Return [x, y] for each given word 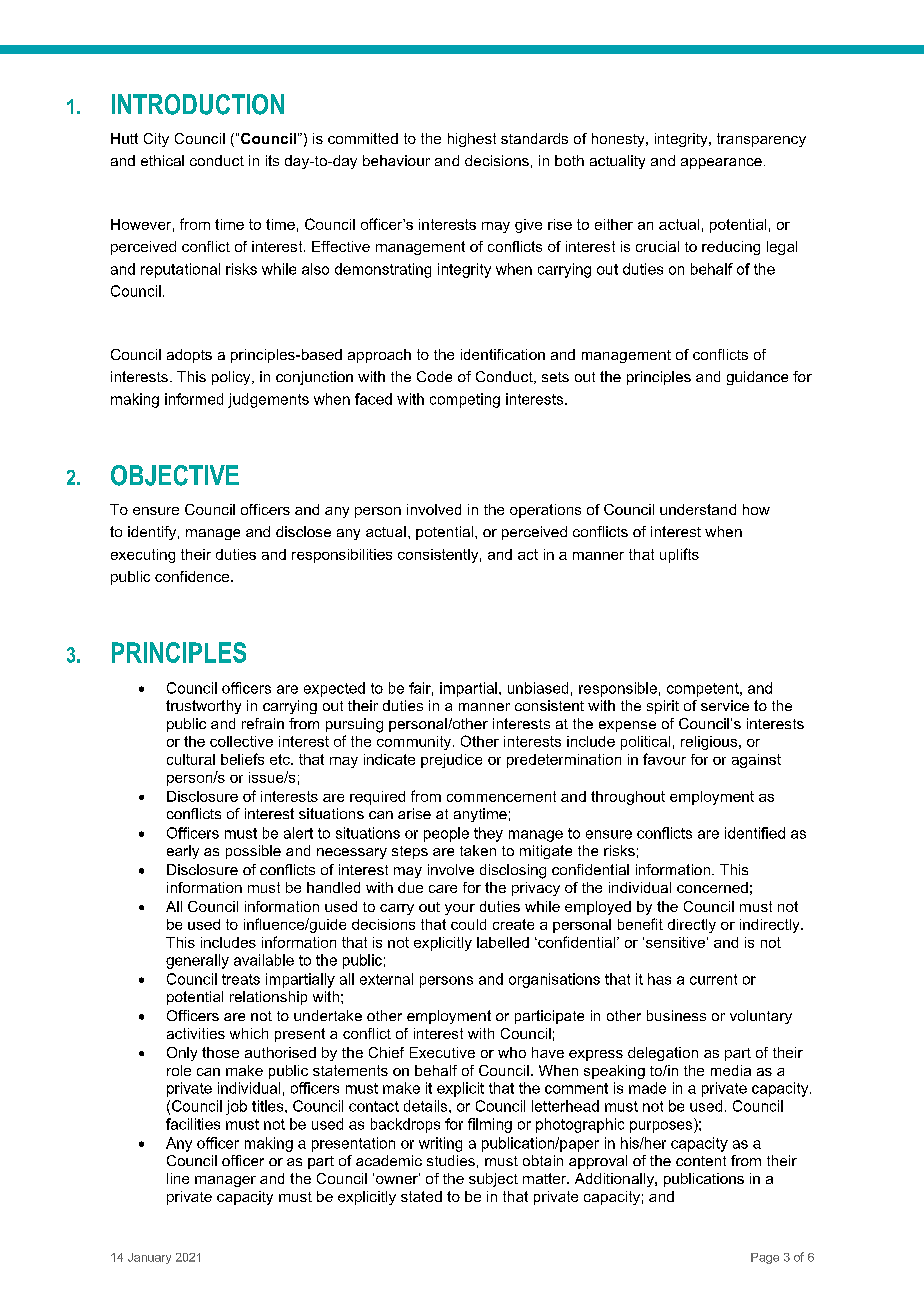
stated [421, 1196]
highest [472, 140]
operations [545, 511]
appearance [721, 163]
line [178, 1178]
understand [698, 509]
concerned [712, 887]
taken [478, 850]
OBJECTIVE [175, 475]
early [183, 852]
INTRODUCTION [198, 104]
